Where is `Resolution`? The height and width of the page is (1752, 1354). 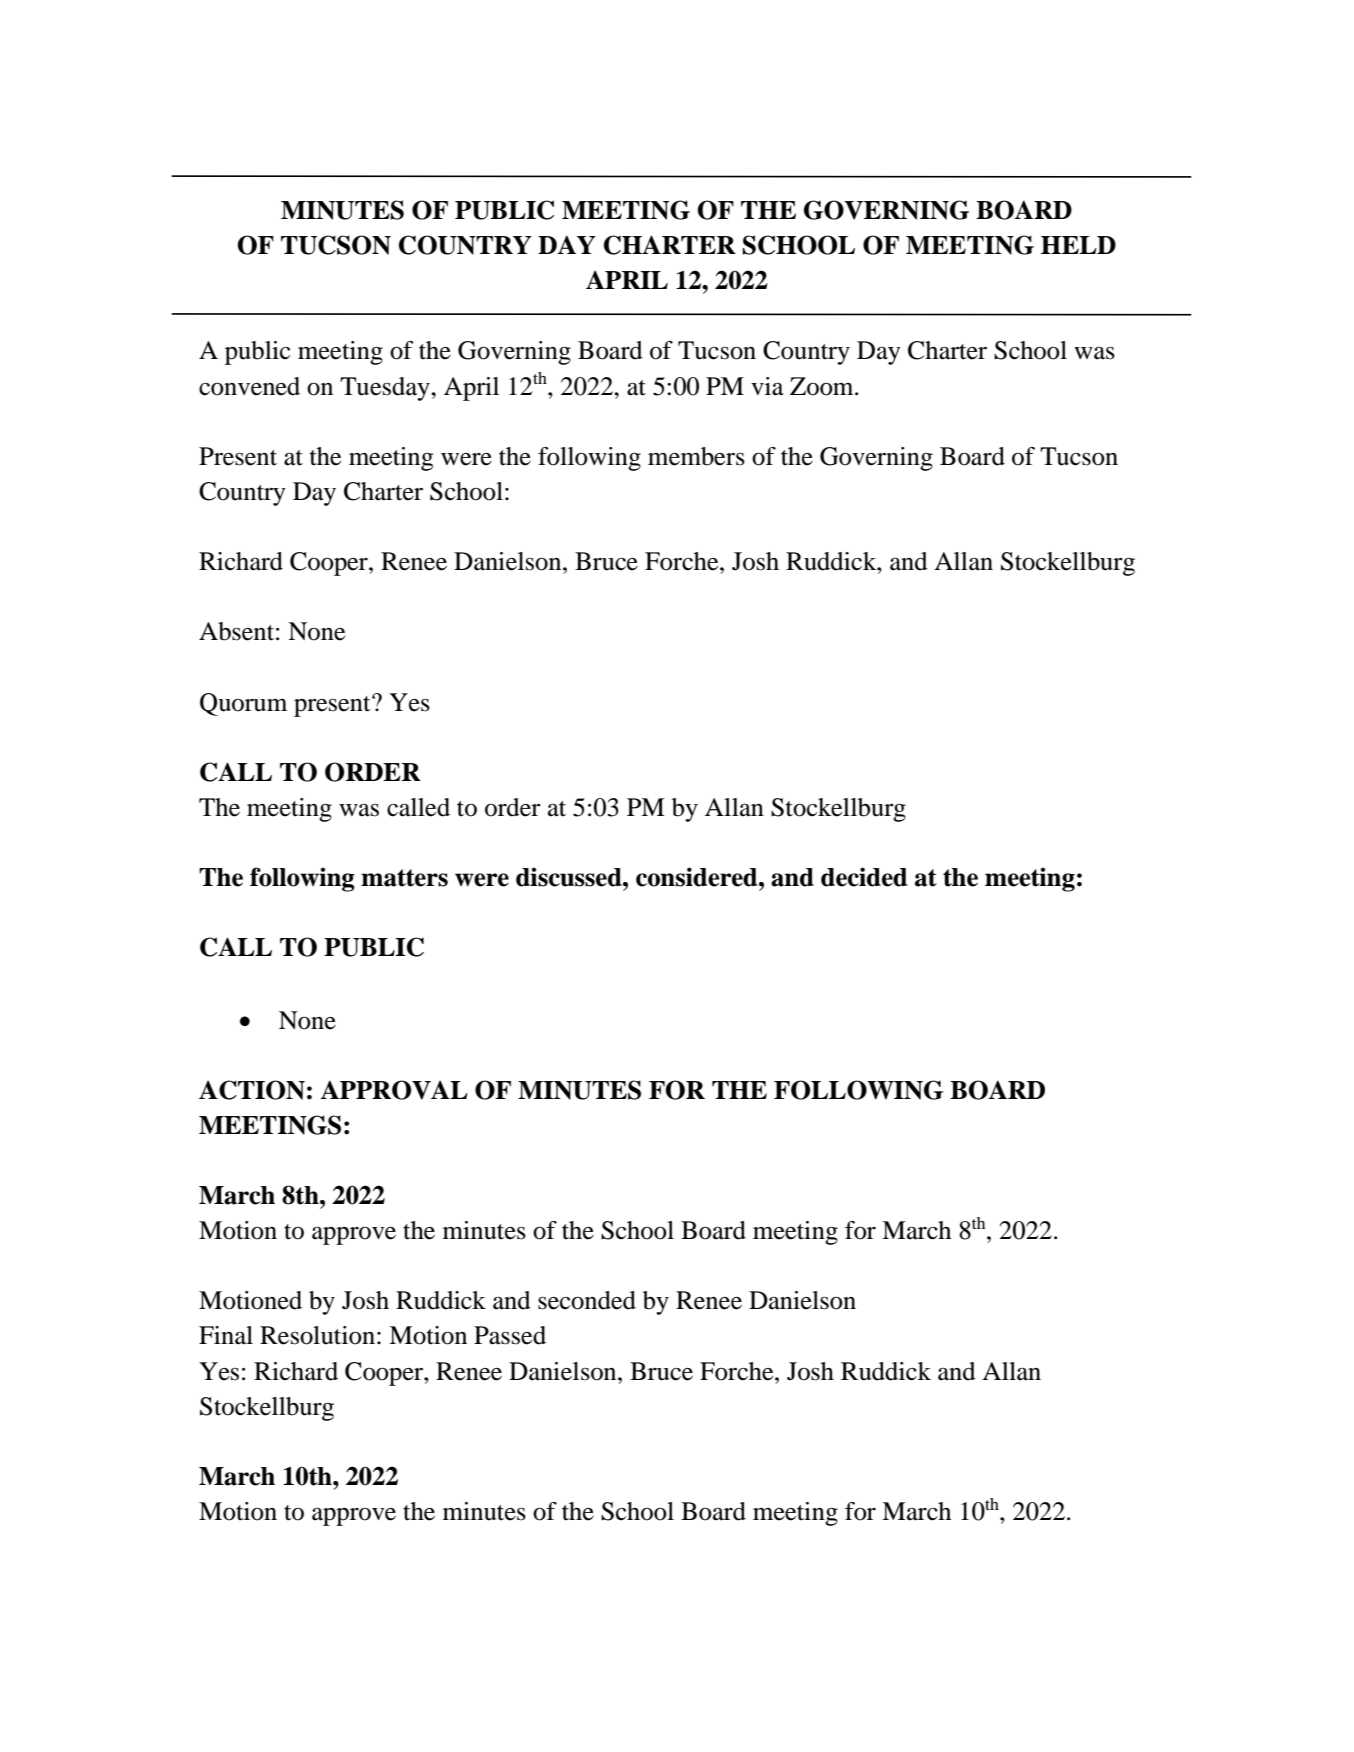 Resolution is located at coordinates (317, 1335).
